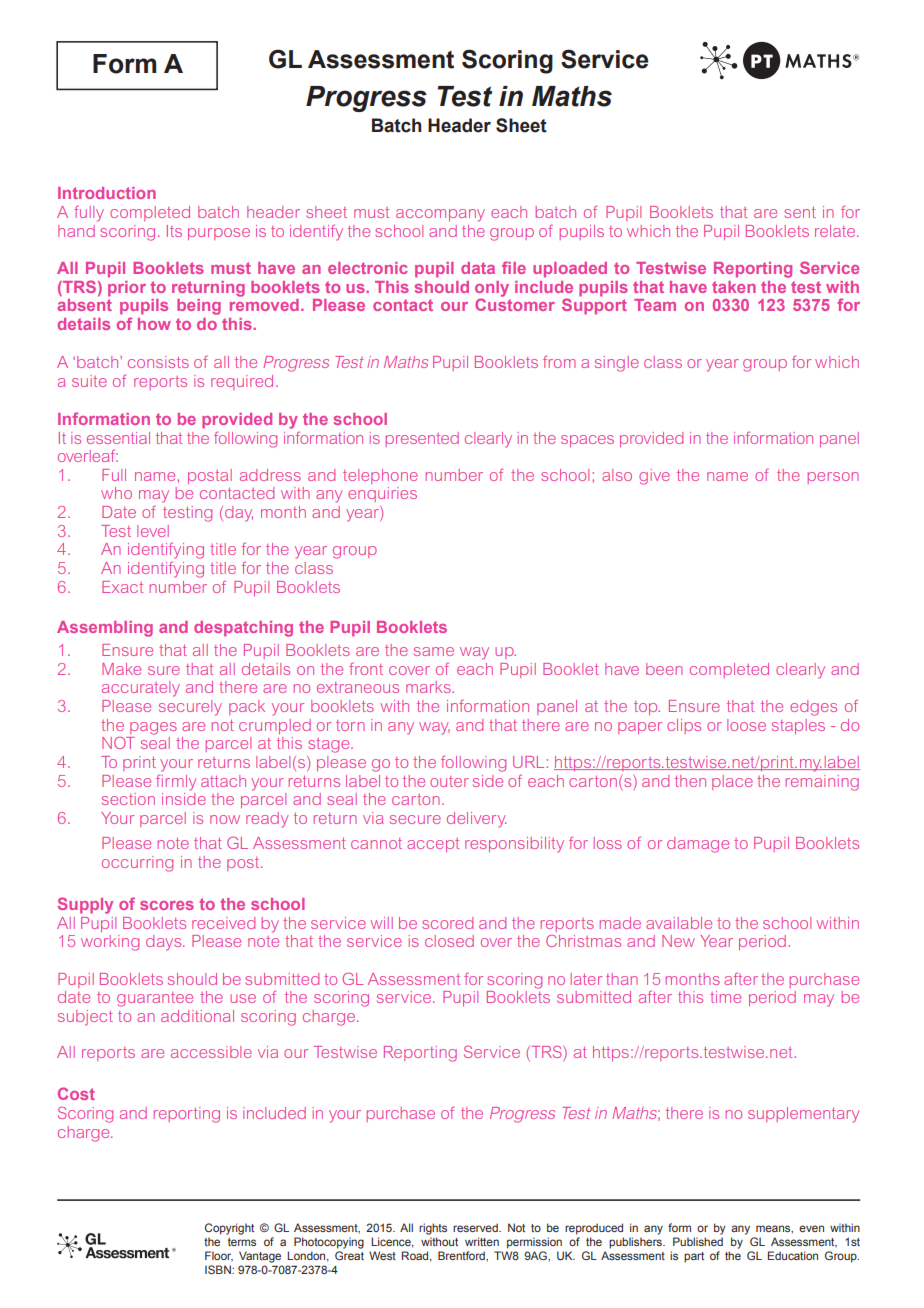  What do you see at coordinates (229, 1229) in the image?
I see `Copyright` at bounding box center [229, 1229].
